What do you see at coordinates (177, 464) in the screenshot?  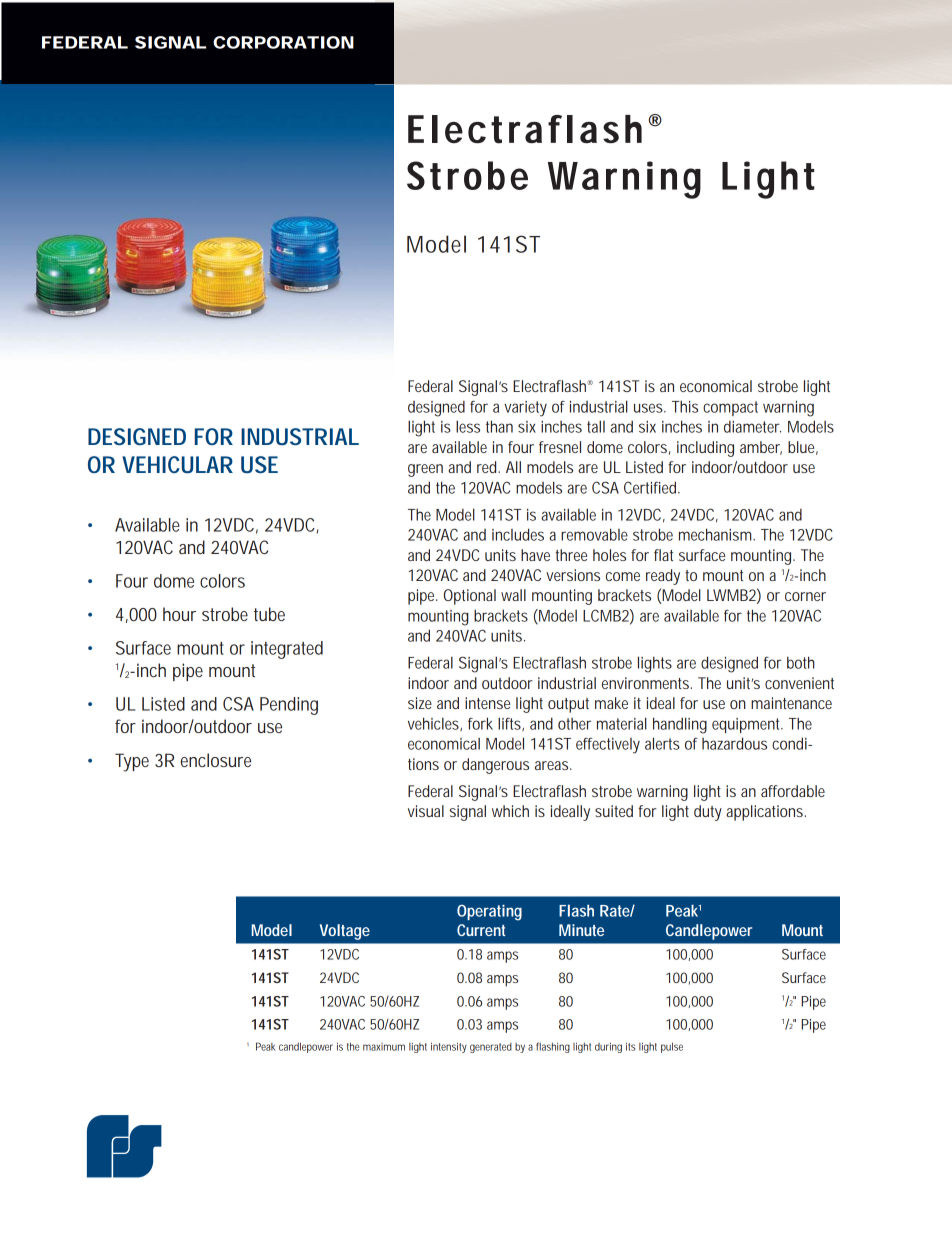 I see `VEHICULAR` at bounding box center [177, 464].
